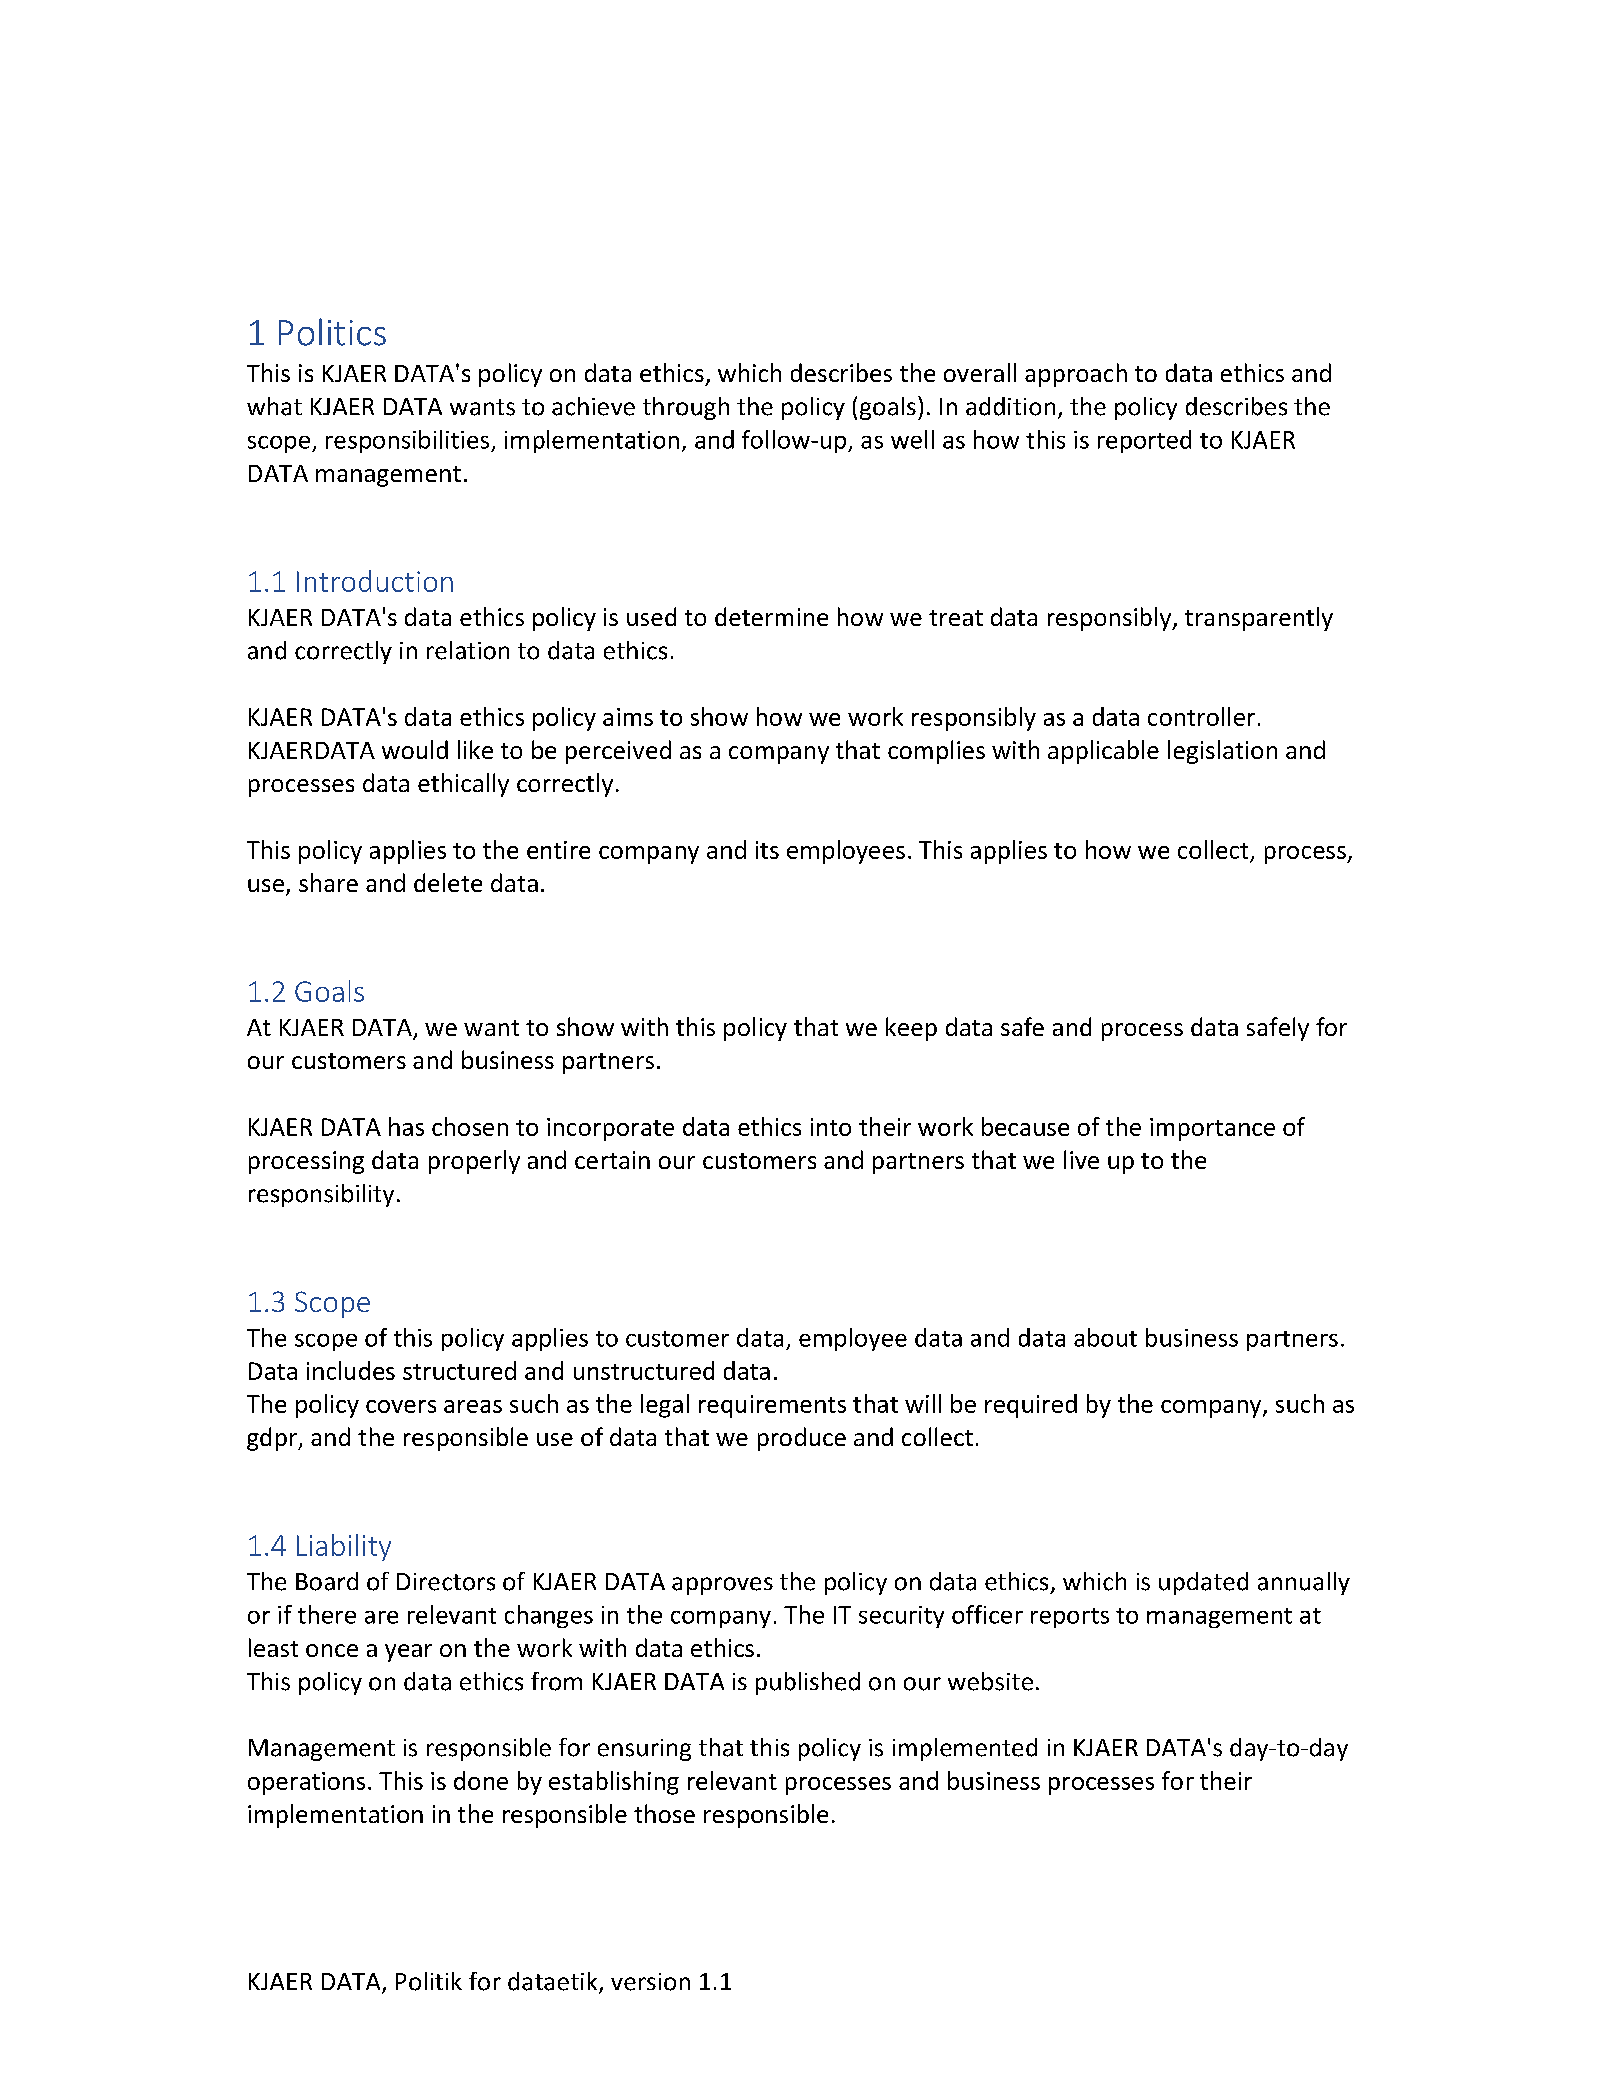  Describe the element at coordinates (1203, 1583) in the screenshot. I see `updated` at that location.
